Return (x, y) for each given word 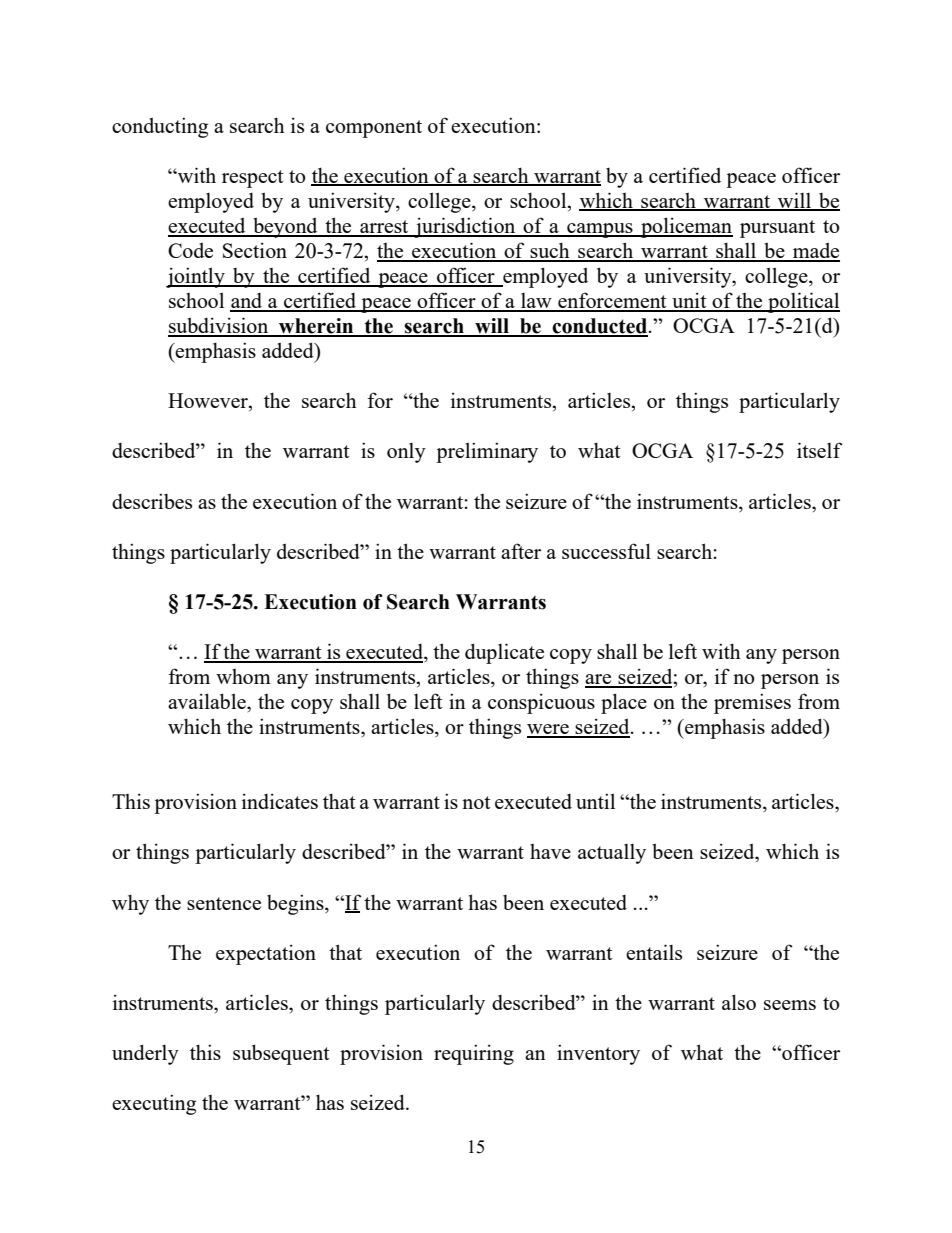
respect (253, 179)
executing (154, 1104)
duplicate (504, 653)
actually (612, 854)
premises (752, 703)
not (476, 802)
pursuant (777, 229)
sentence (224, 903)
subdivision (219, 326)
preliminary (487, 452)
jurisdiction (465, 227)
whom (243, 676)
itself (819, 450)
